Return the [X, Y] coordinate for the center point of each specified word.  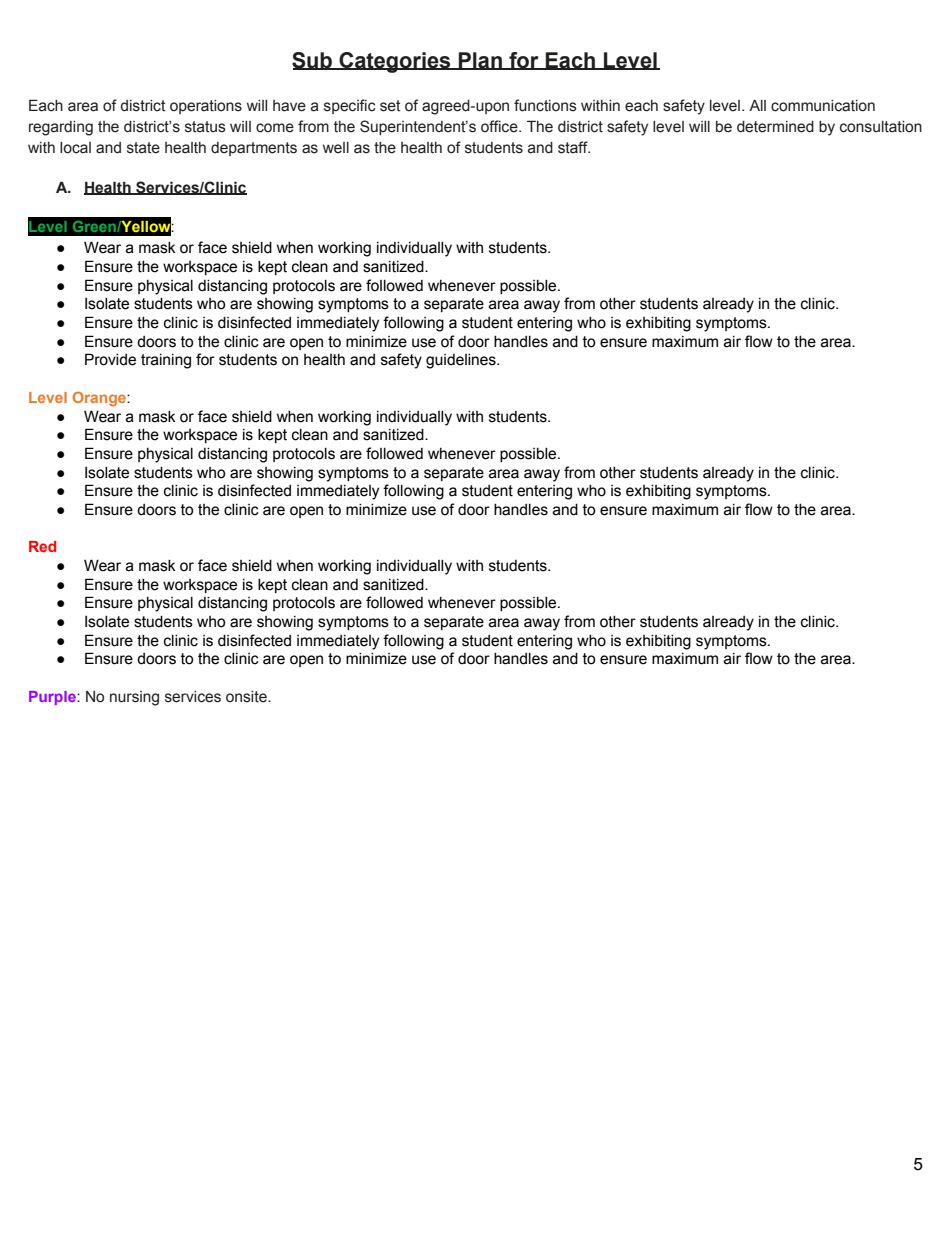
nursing [134, 698]
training [166, 361]
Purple [53, 698]
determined [775, 127]
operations [206, 107]
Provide [110, 359]
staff [574, 147]
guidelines [462, 361]
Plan [480, 61]
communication [823, 106]
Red [42, 546]
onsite [247, 697]
